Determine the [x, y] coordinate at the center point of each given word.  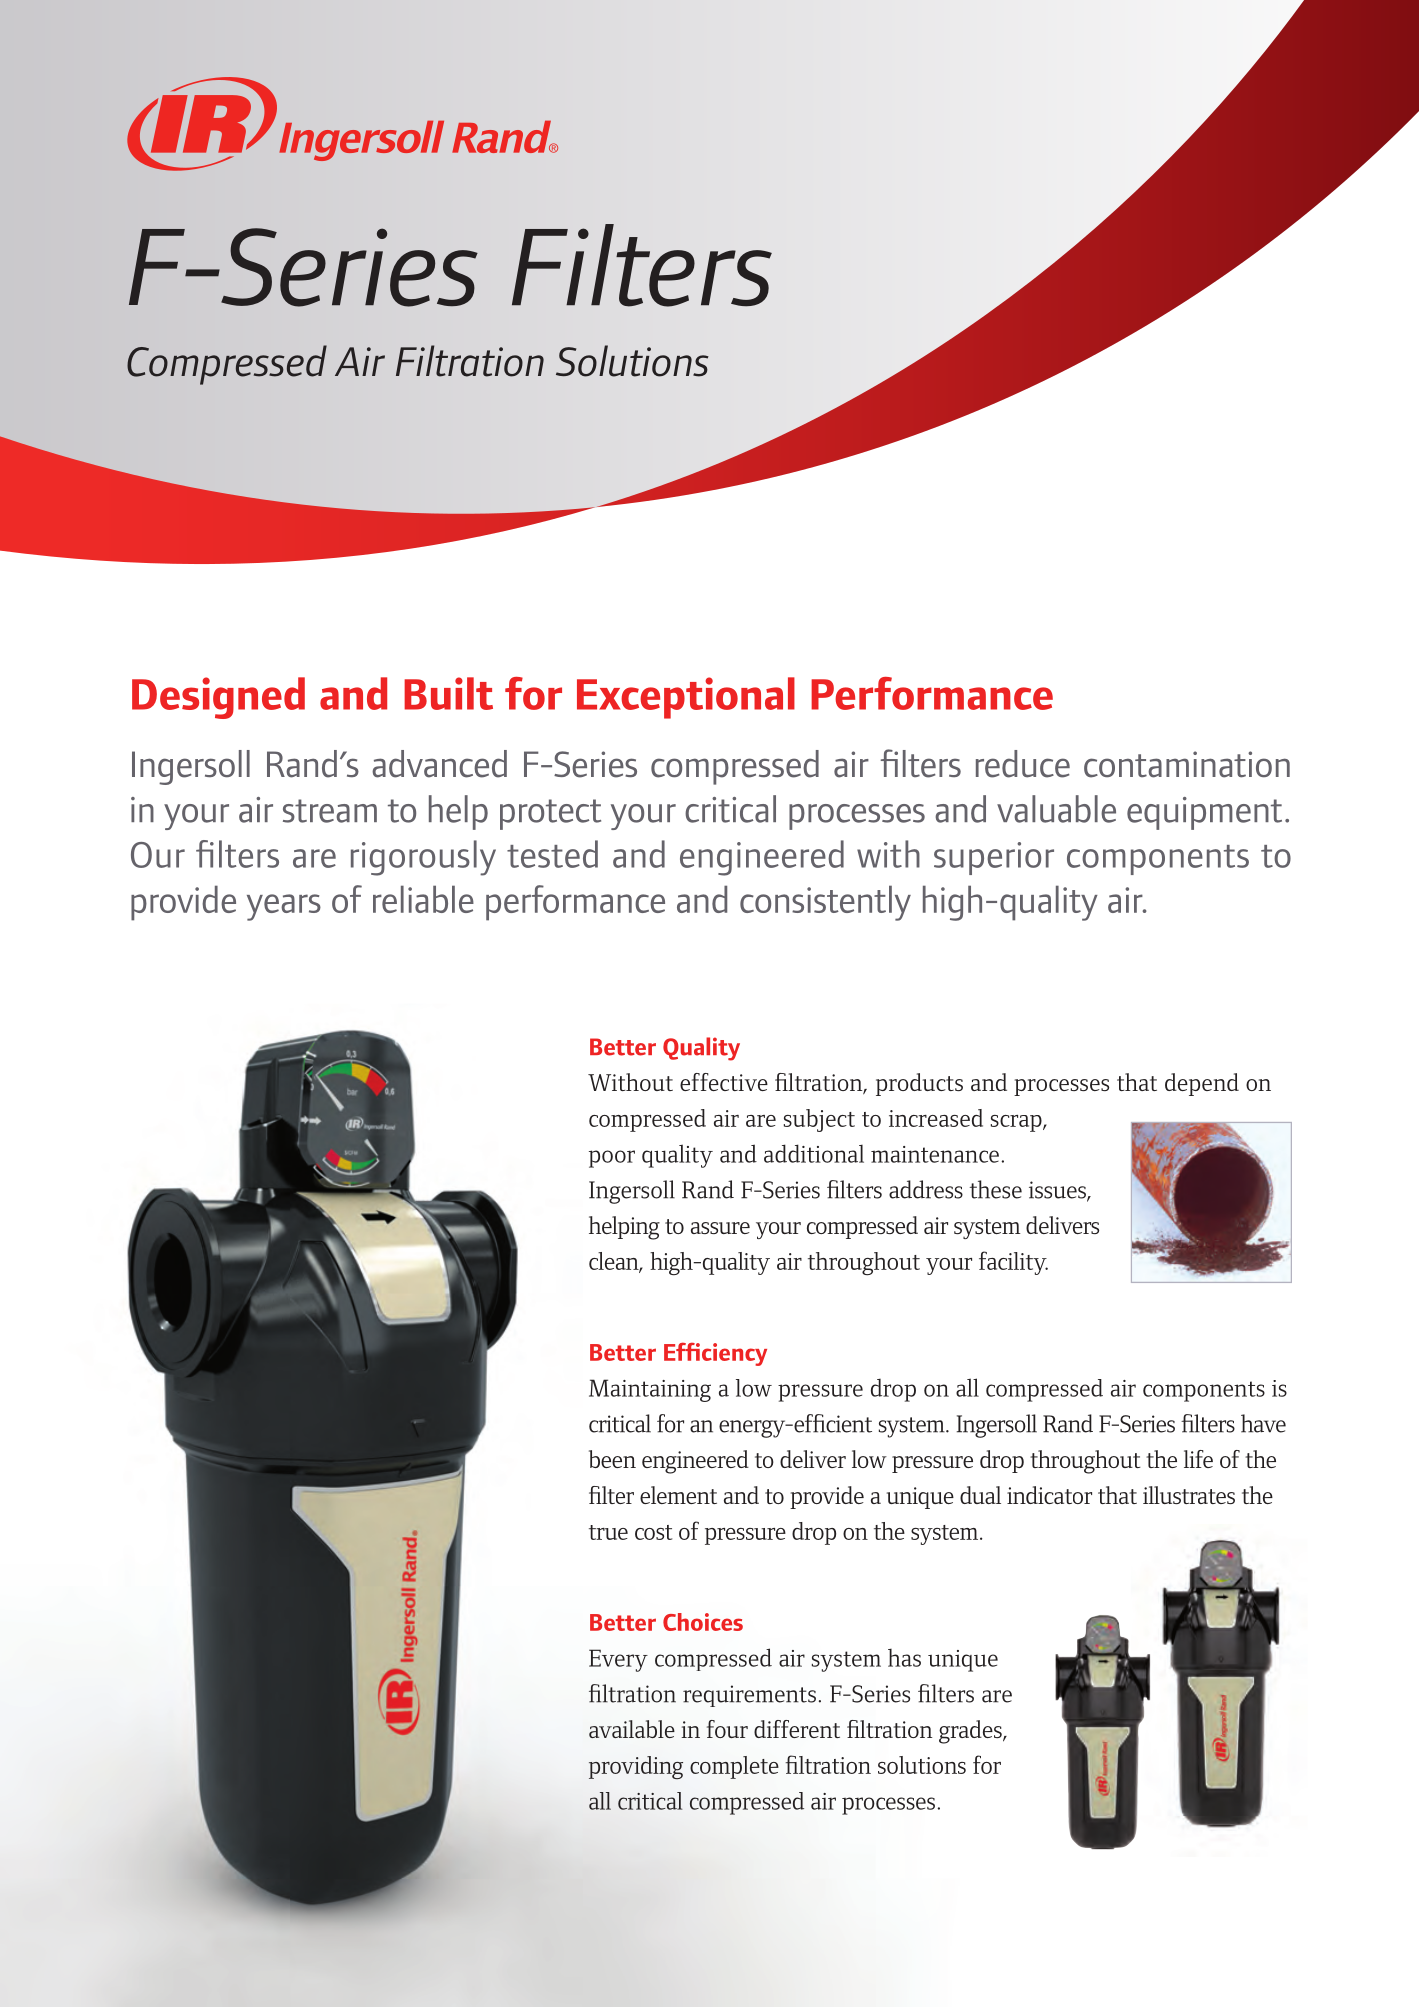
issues [1058, 1191]
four [727, 1729]
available [632, 1729]
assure [720, 1228]
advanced [439, 764]
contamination [1187, 764]
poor [612, 1159]
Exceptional [686, 698]
